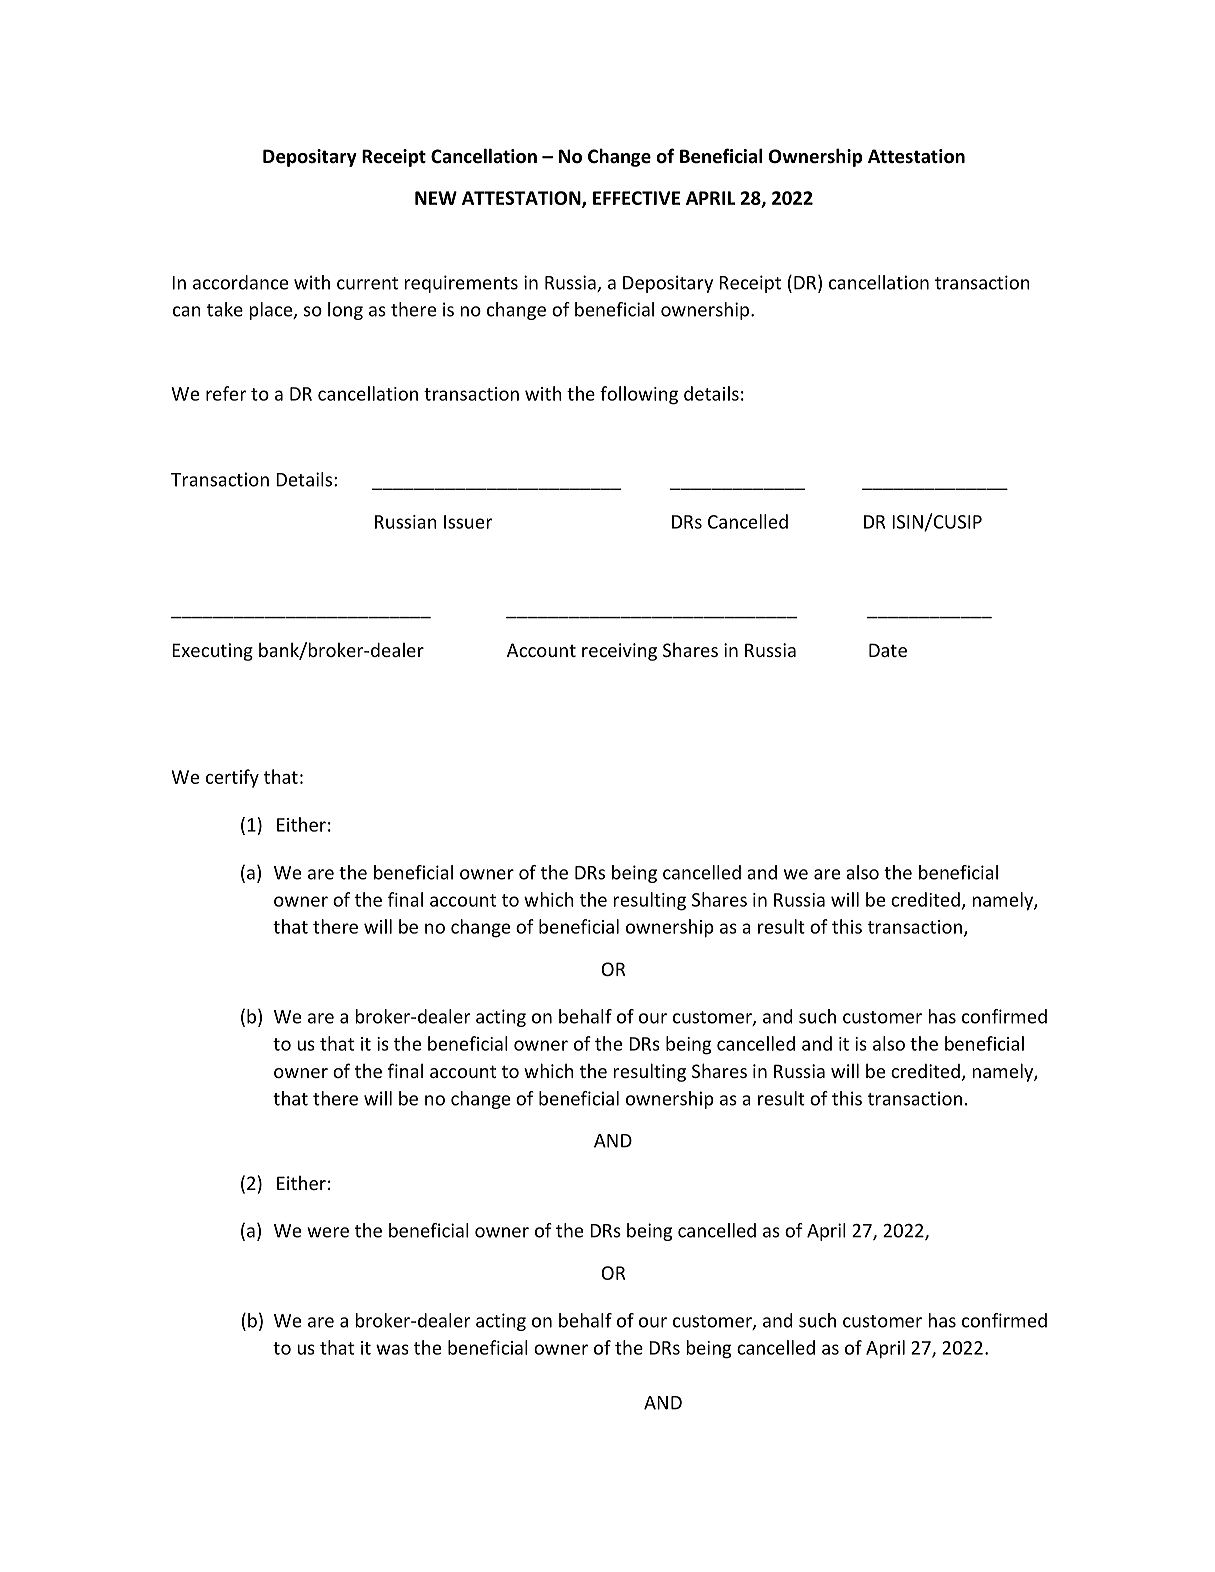  Describe the element at coordinates (212, 652) in the page. I see `Executing` at that location.
